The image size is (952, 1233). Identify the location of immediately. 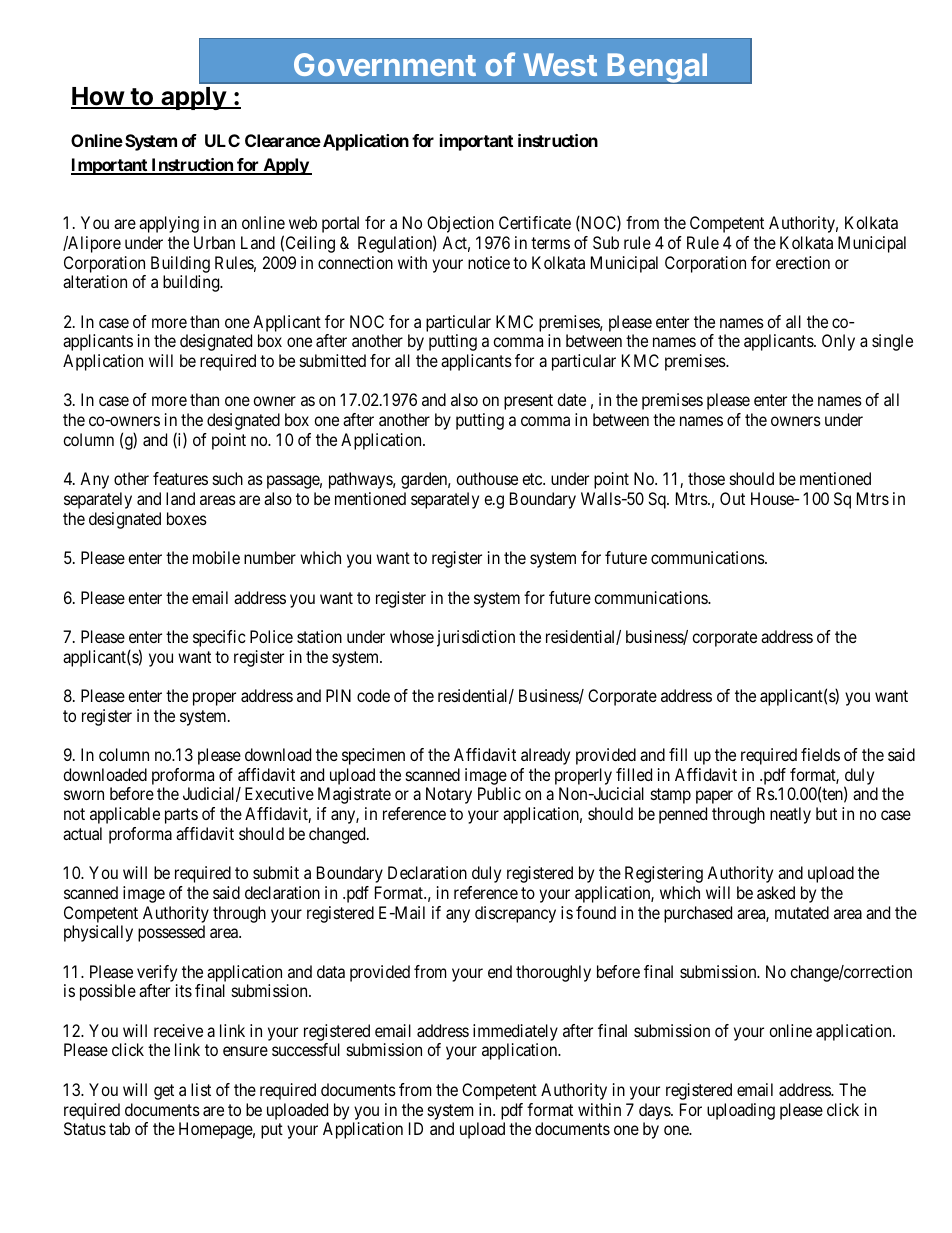
(515, 1034).
